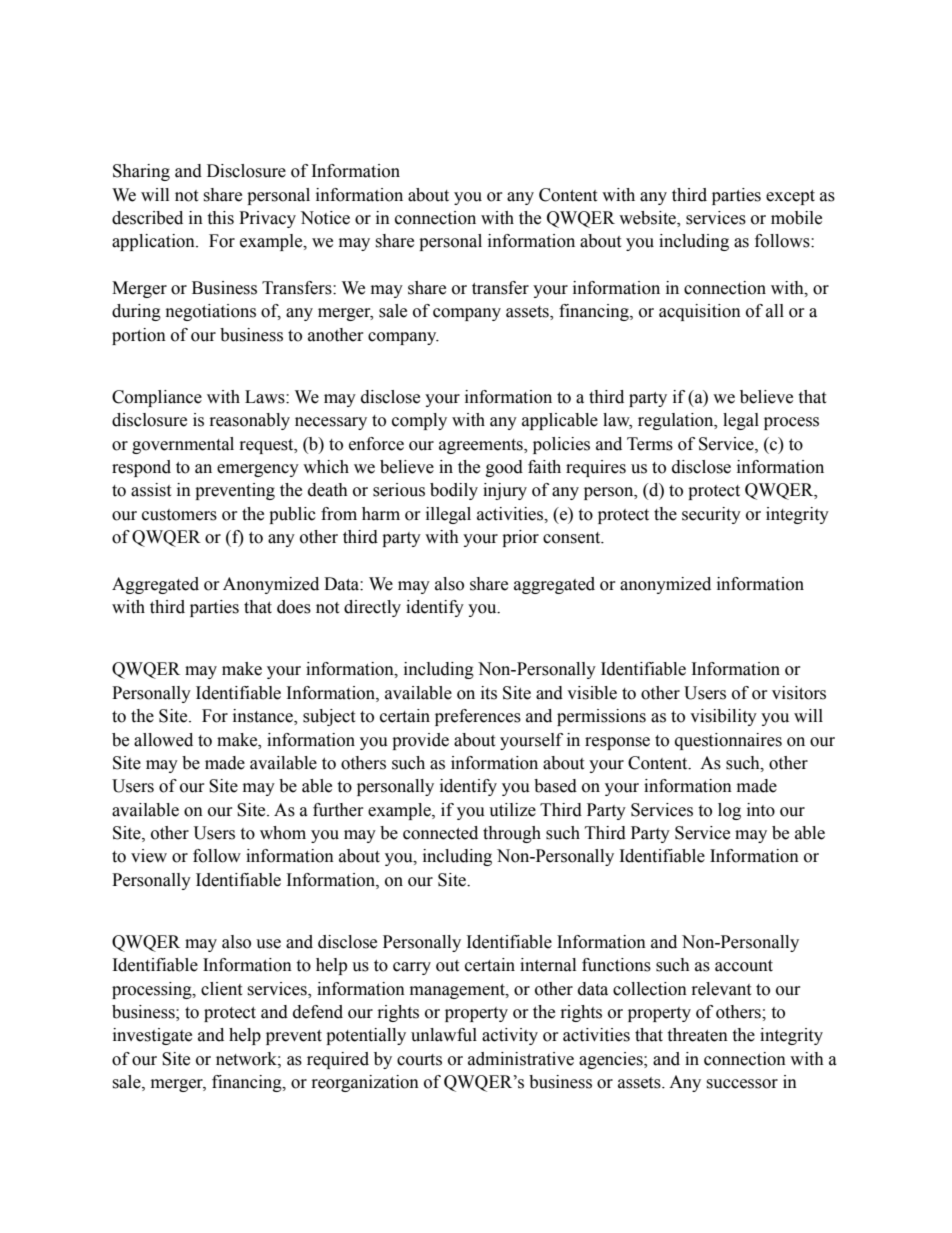 This screenshot has height=1233, width=952. What do you see at coordinates (220, 218) in the screenshot?
I see `this` at bounding box center [220, 218].
